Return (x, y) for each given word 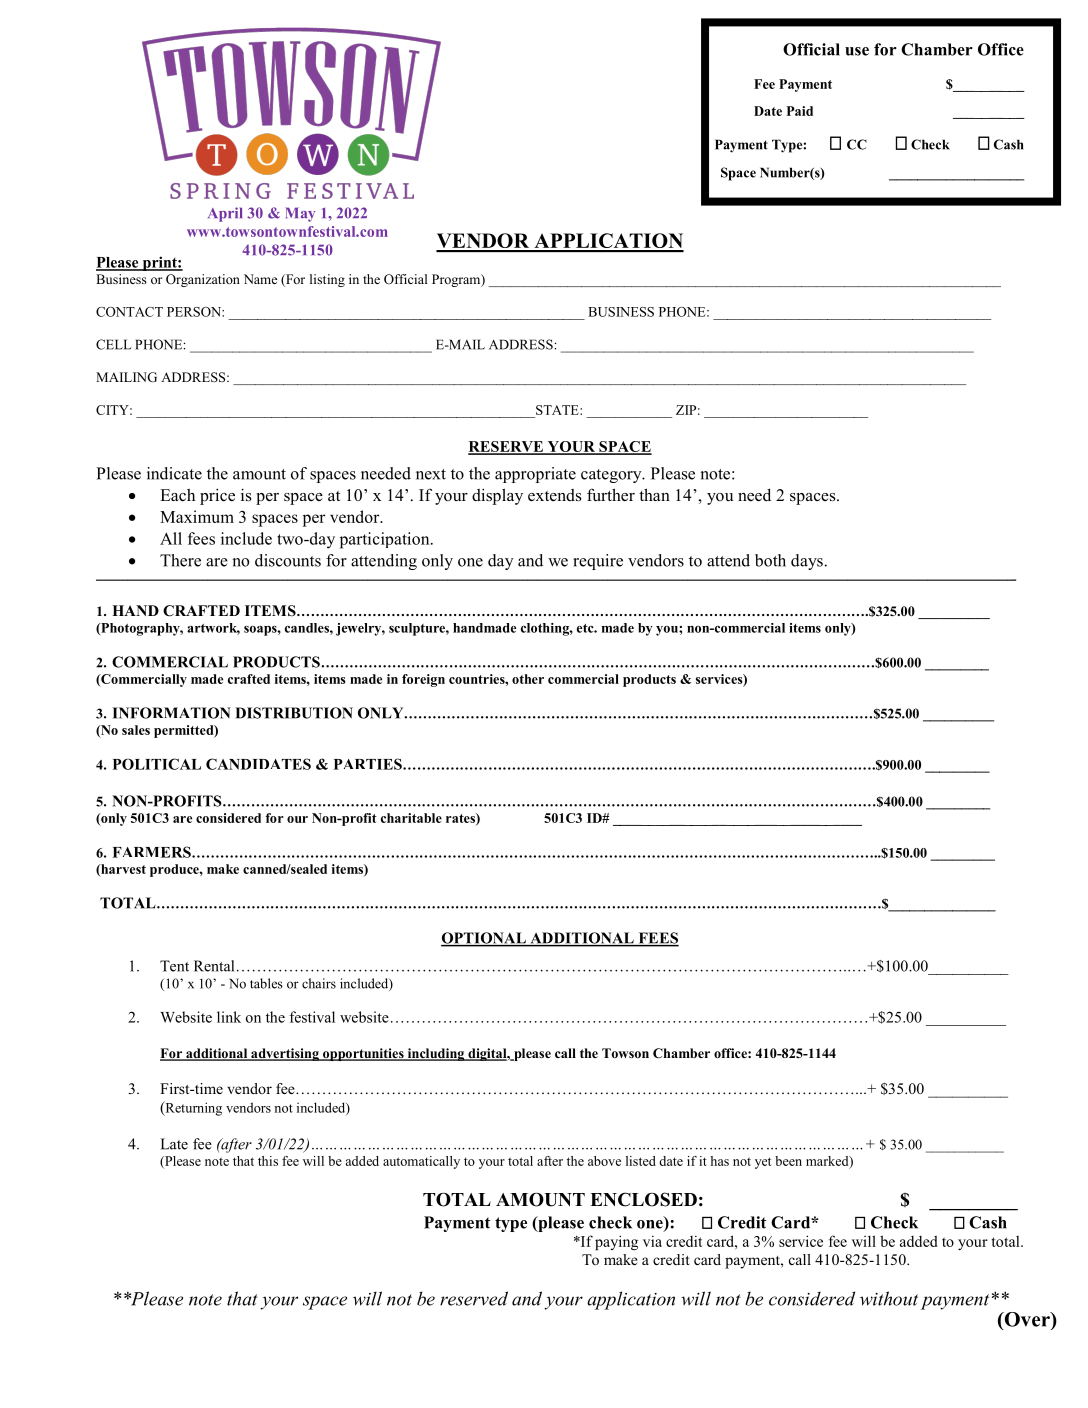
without (889, 1298)
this (268, 1161)
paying (616, 1242)
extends (555, 495)
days (808, 562)
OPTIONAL (484, 939)
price (217, 496)
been (788, 1161)
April (225, 214)
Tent (174, 966)
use (857, 51)
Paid (800, 111)
